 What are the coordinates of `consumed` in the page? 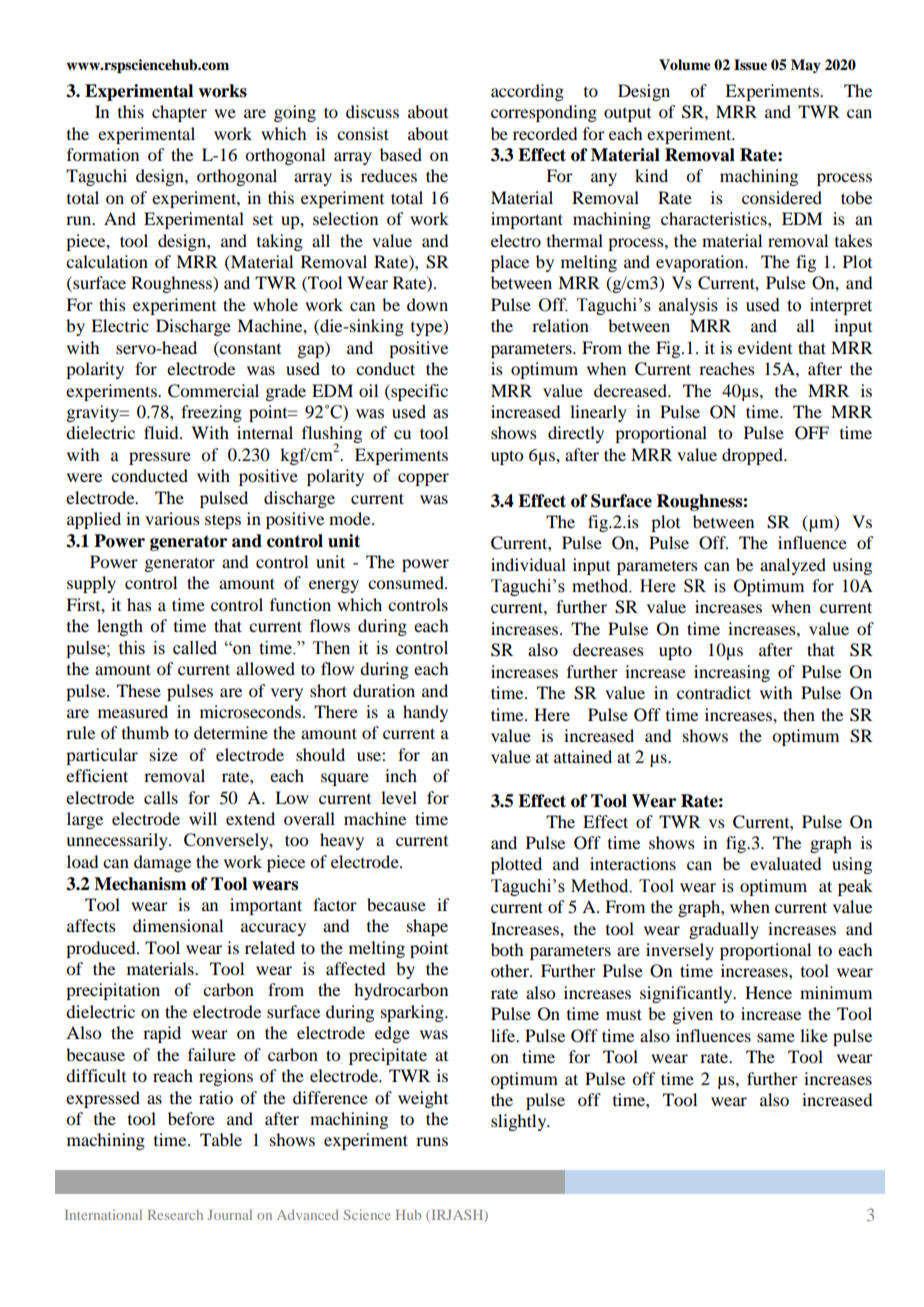 It's located at (407, 582).
